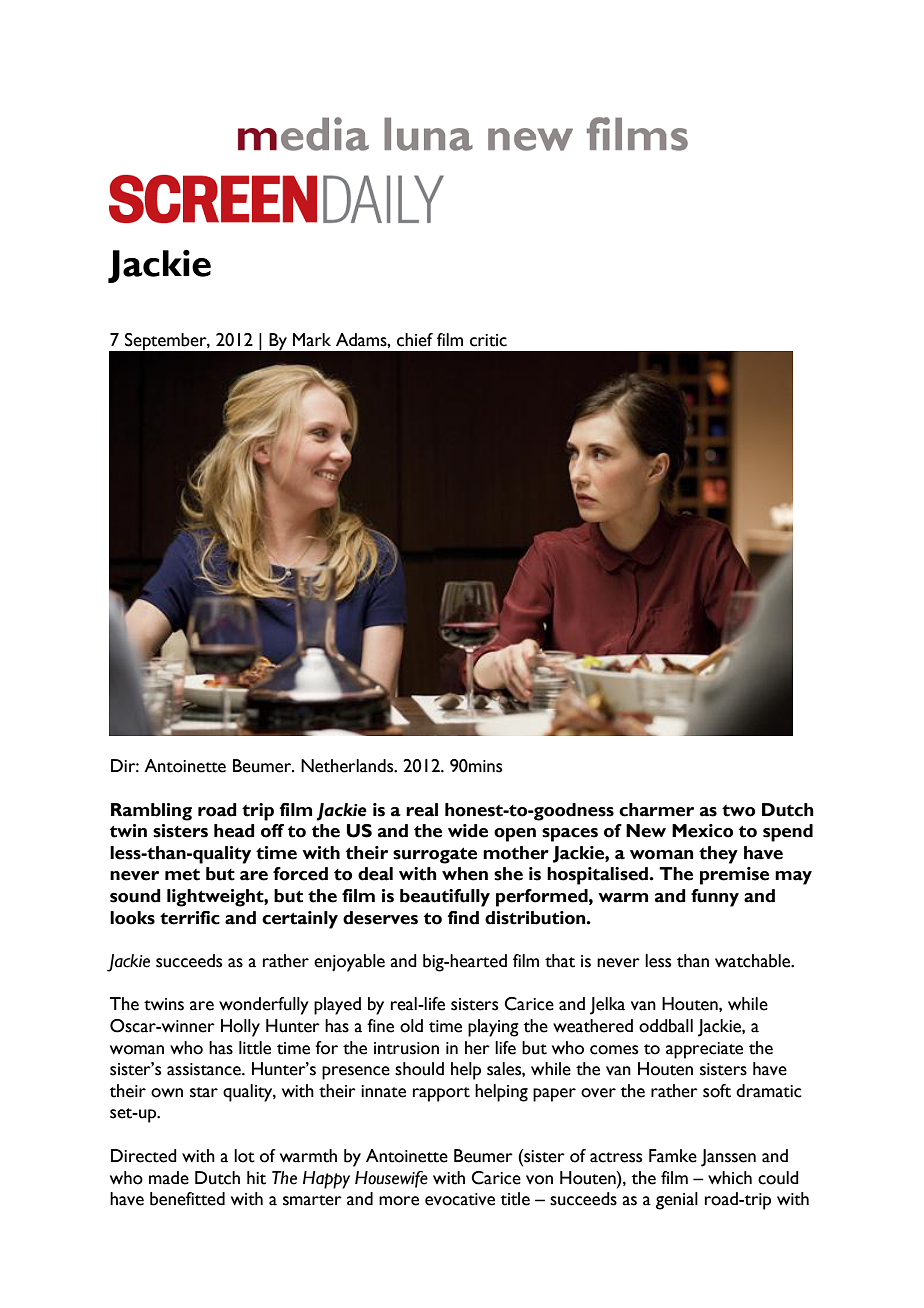 The width and height of the screenshot is (924, 1308). I want to click on Mark, so click(312, 340).
